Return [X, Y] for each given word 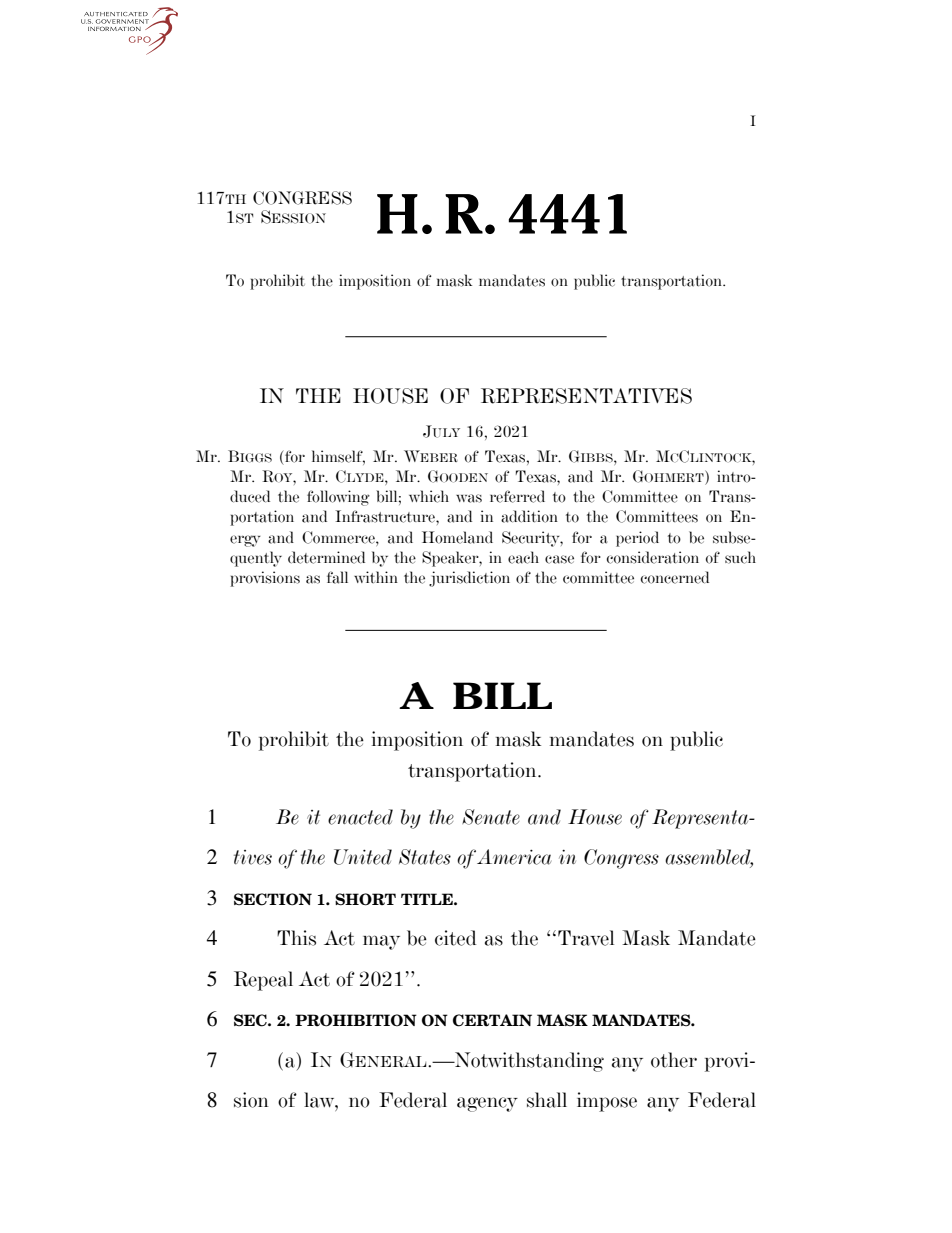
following [338, 498]
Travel [586, 938]
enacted [360, 817]
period [637, 539]
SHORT [365, 899]
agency [487, 1104]
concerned [675, 577]
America [514, 857]
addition [529, 516]
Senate [491, 817]
